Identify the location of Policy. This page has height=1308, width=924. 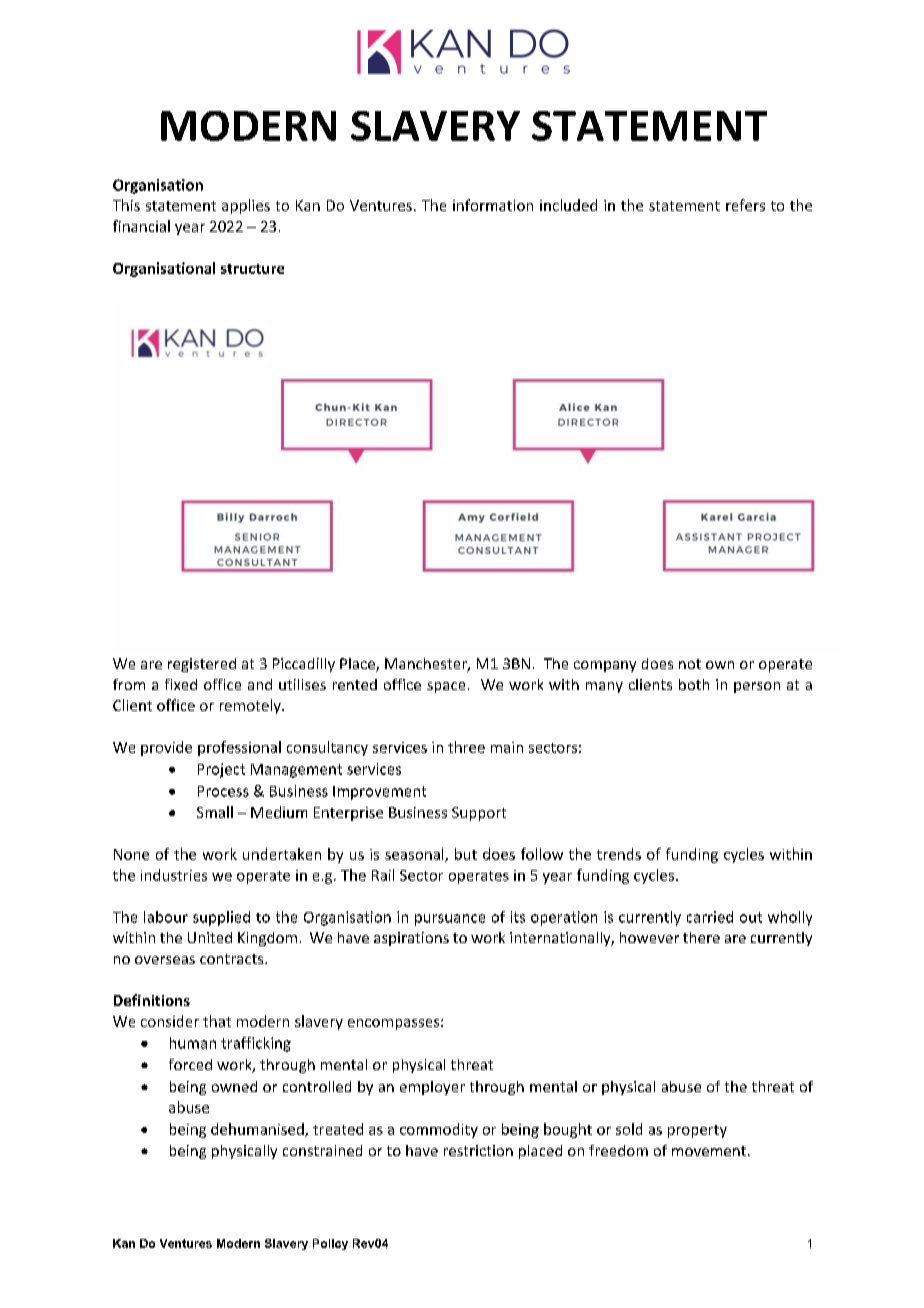
(330, 1244).
